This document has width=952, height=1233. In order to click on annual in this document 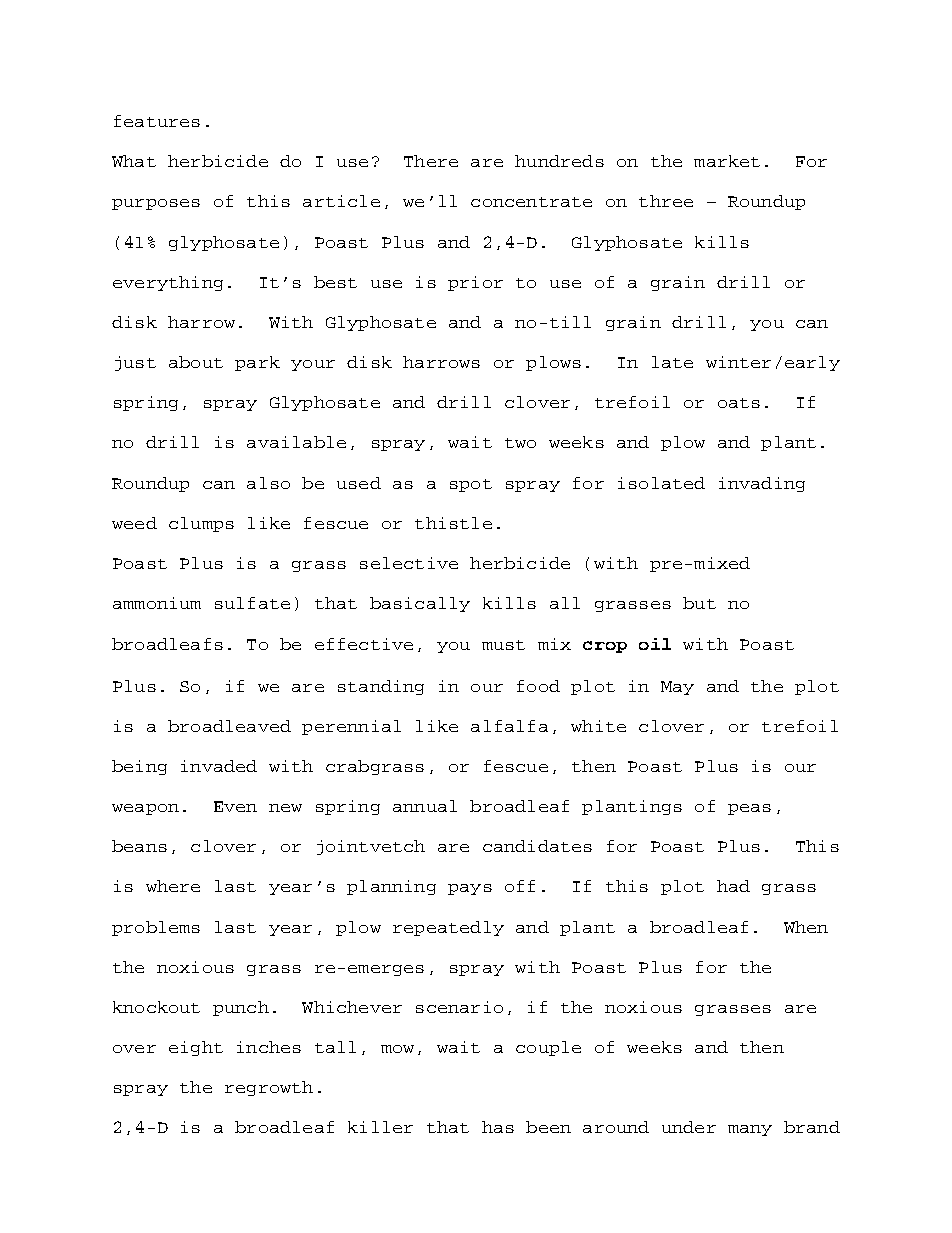, I will do `click(425, 806)`.
